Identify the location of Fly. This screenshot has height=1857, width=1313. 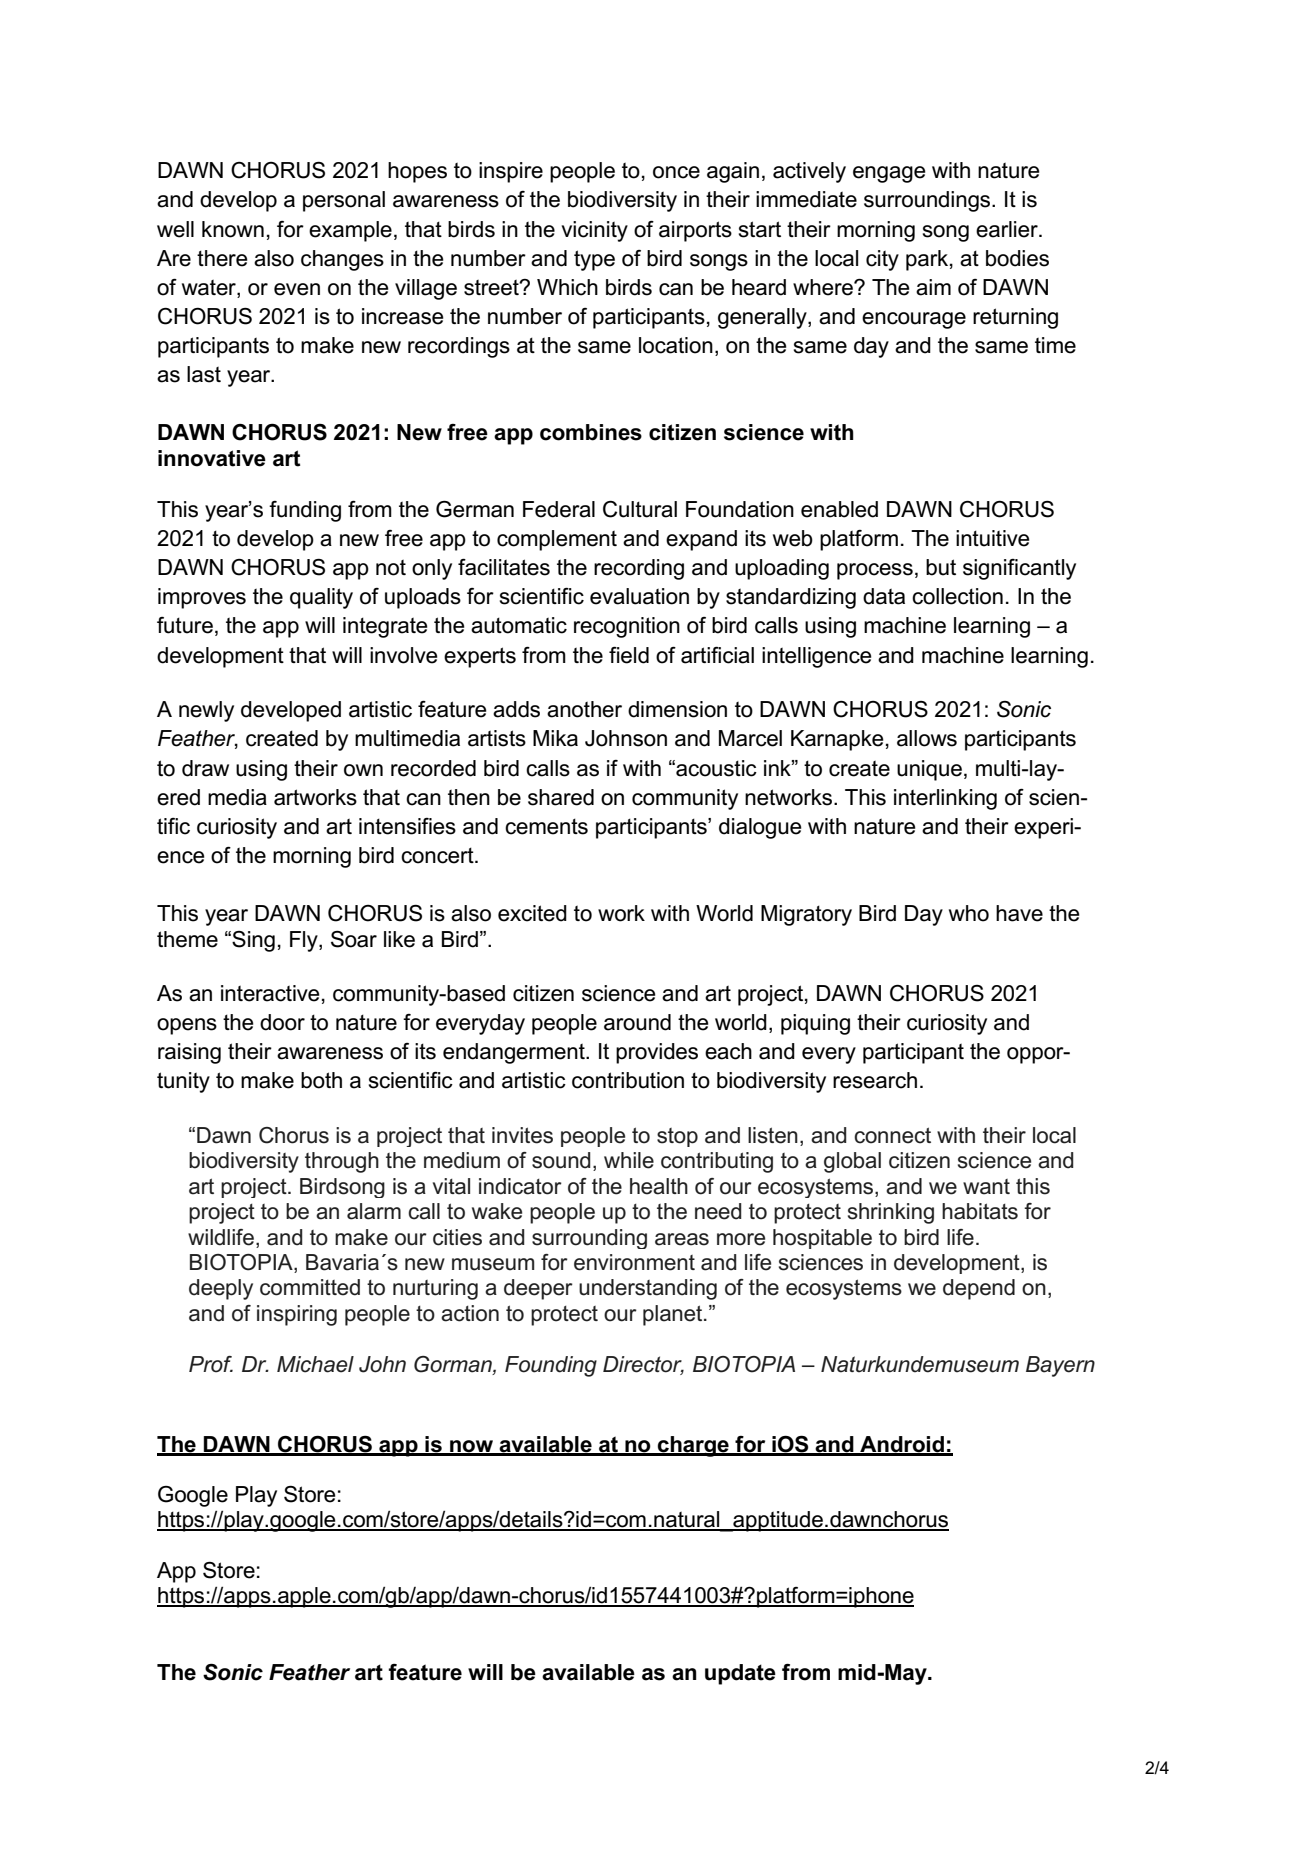
(305, 941).
